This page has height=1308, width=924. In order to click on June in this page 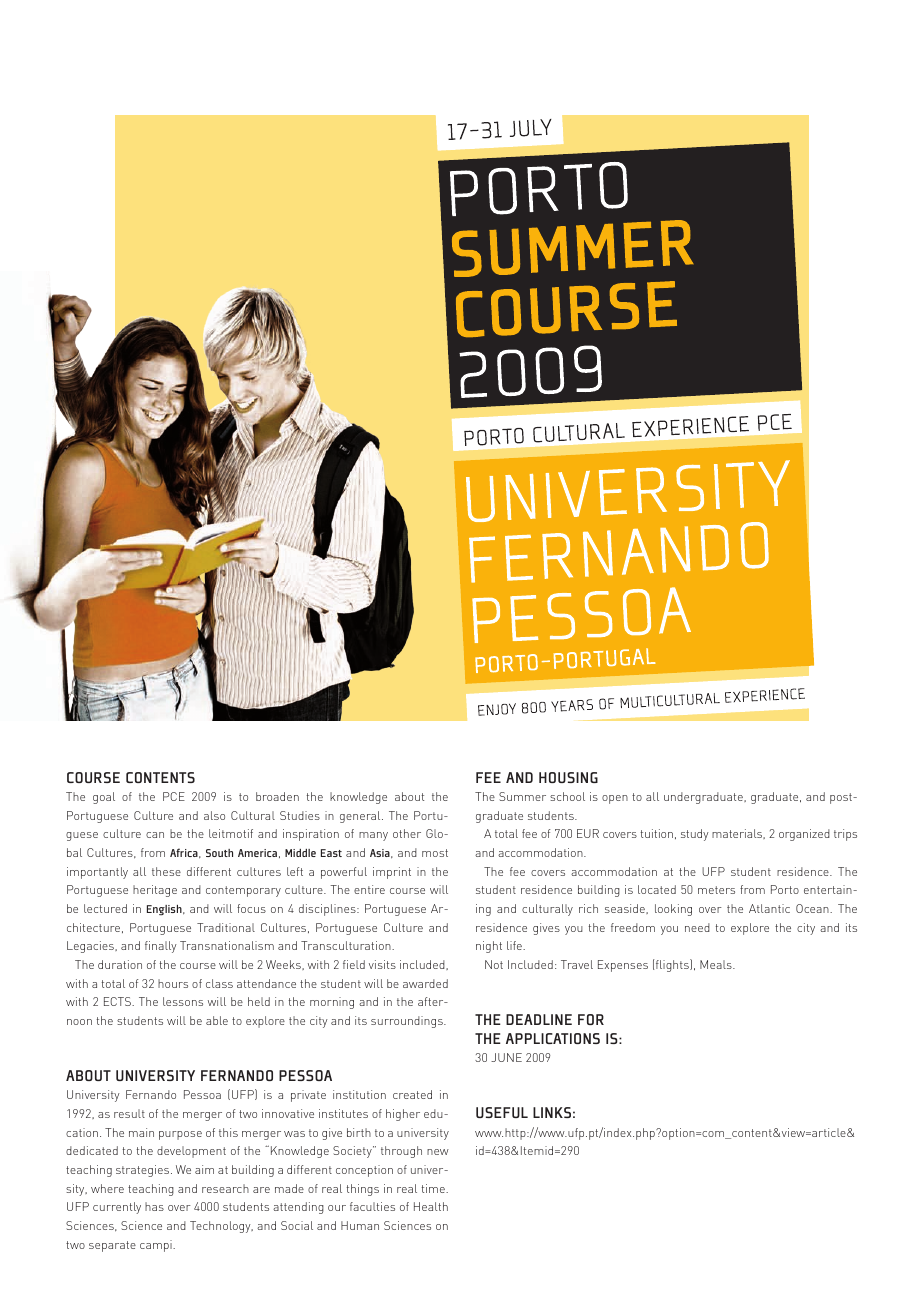, I will do `click(506, 1057)`.
